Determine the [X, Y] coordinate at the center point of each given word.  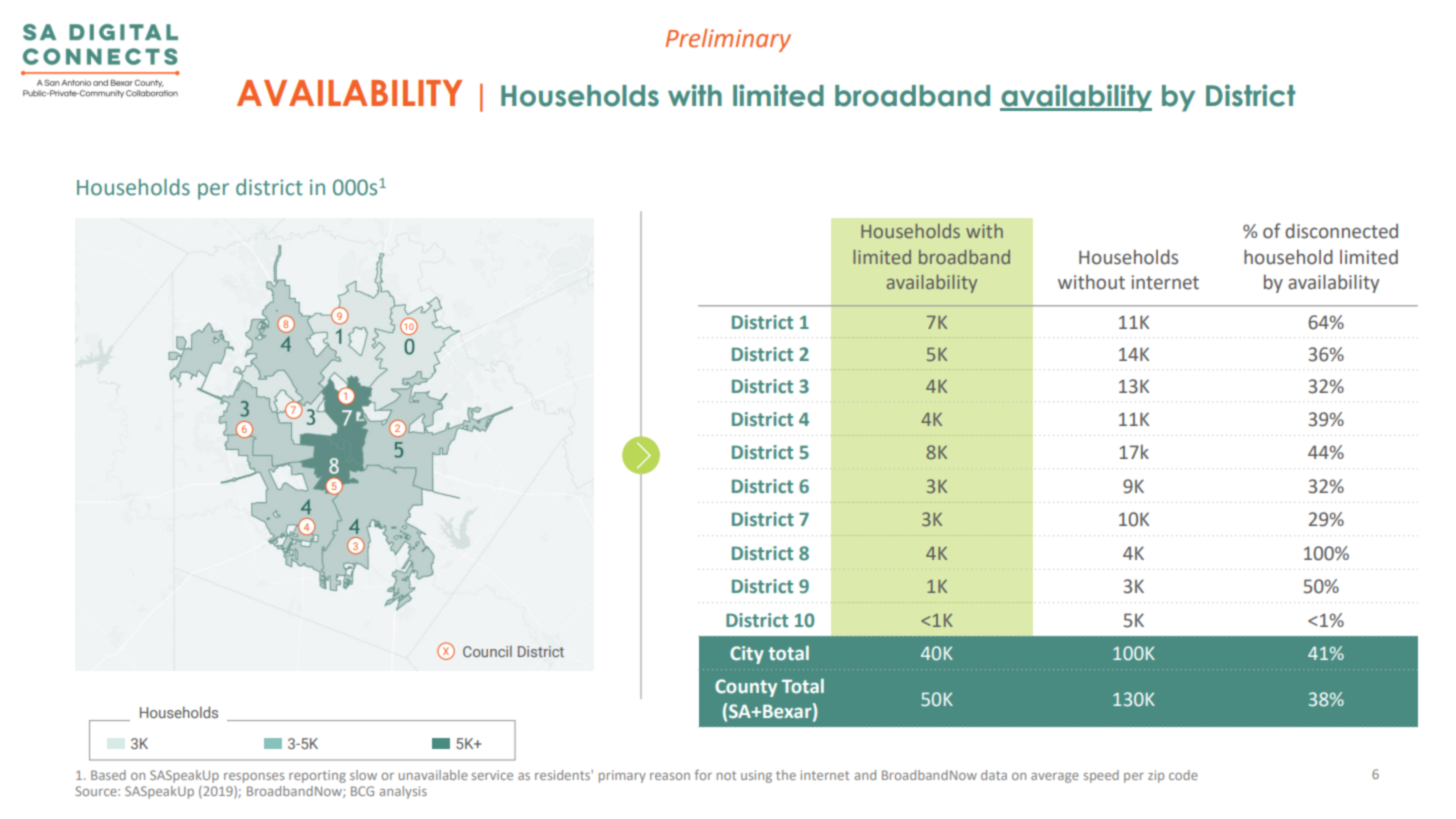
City [747, 655]
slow [363, 775]
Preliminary [728, 40]
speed [1101, 776]
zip [1156, 776]
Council [487, 651]
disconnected [1341, 231]
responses [254, 778]
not [726, 775]
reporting [317, 776]
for [703, 775]
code [1183, 775]
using [756, 776]
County [746, 688]
